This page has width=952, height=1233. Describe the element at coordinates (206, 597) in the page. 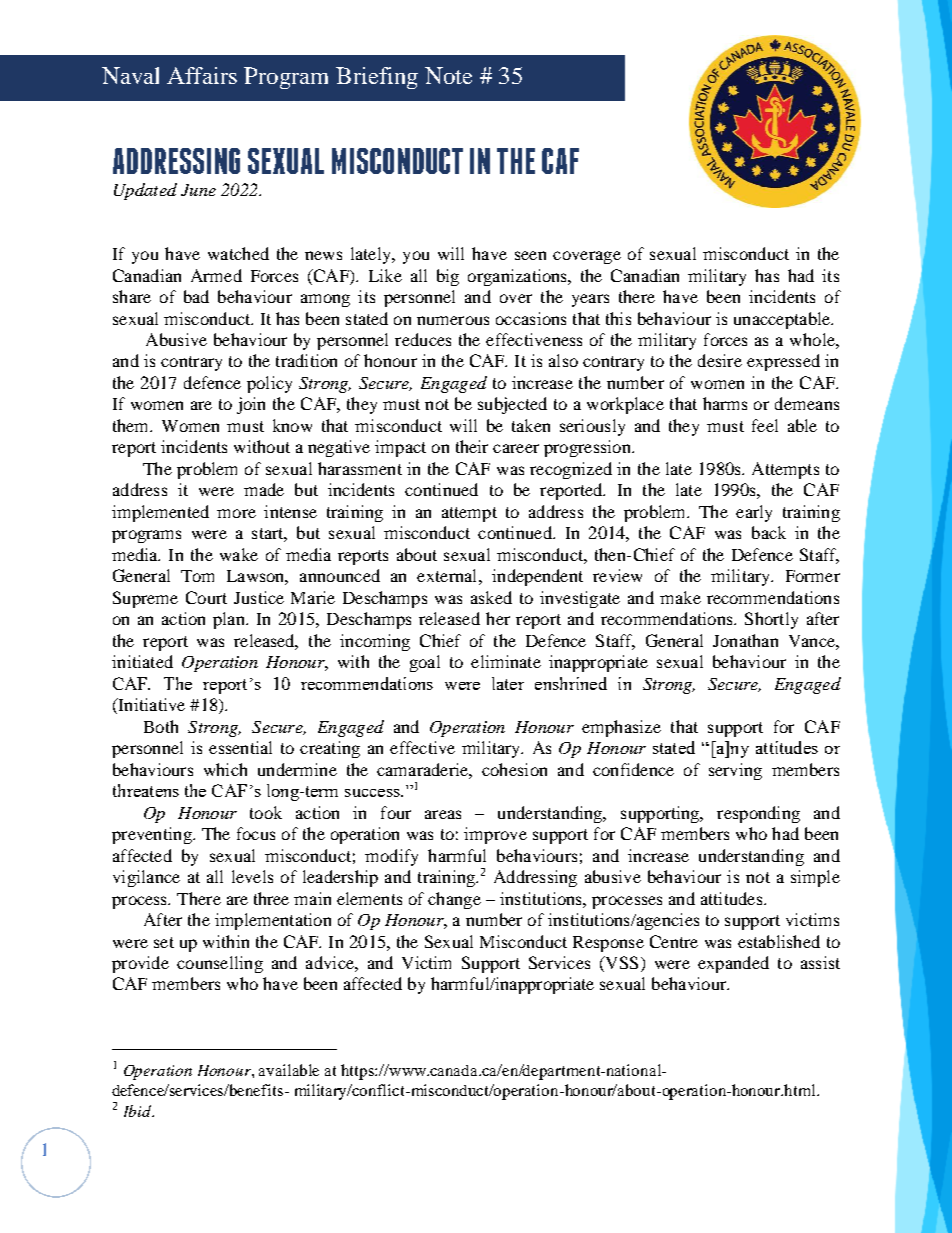

I see `Court` at that location.
